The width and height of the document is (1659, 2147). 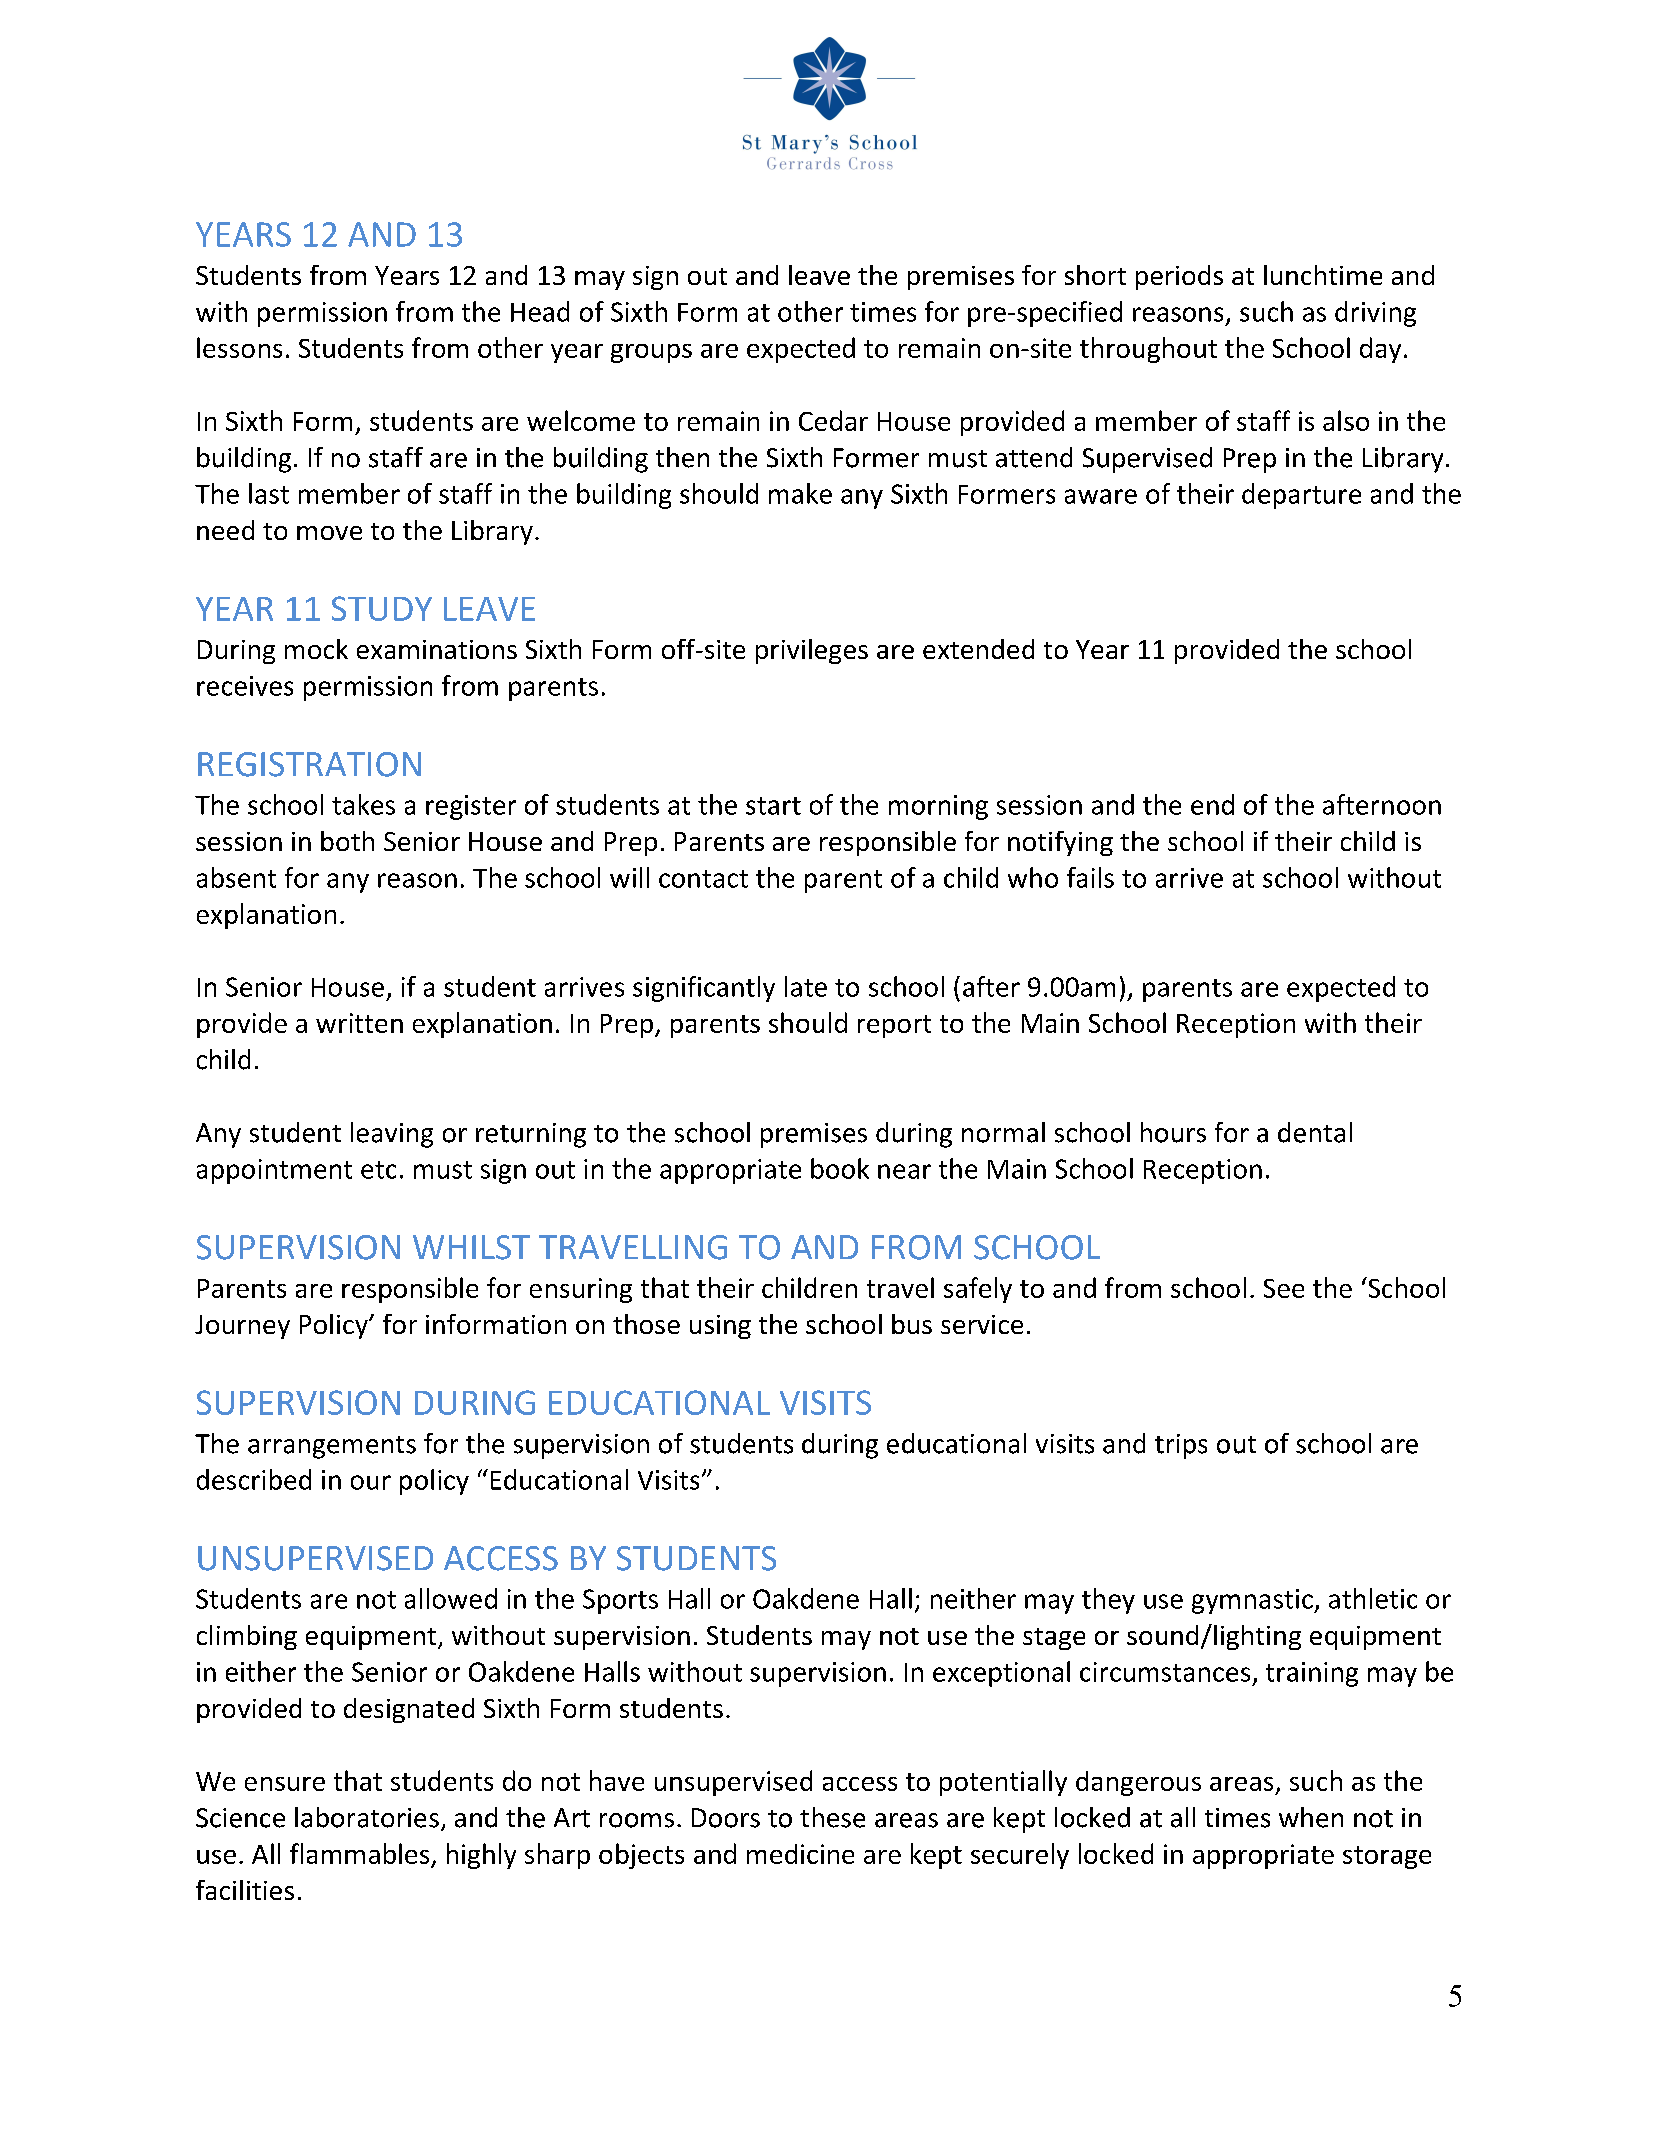 What do you see at coordinates (1179, 277) in the document?
I see `periods` at bounding box center [1179, 277].
